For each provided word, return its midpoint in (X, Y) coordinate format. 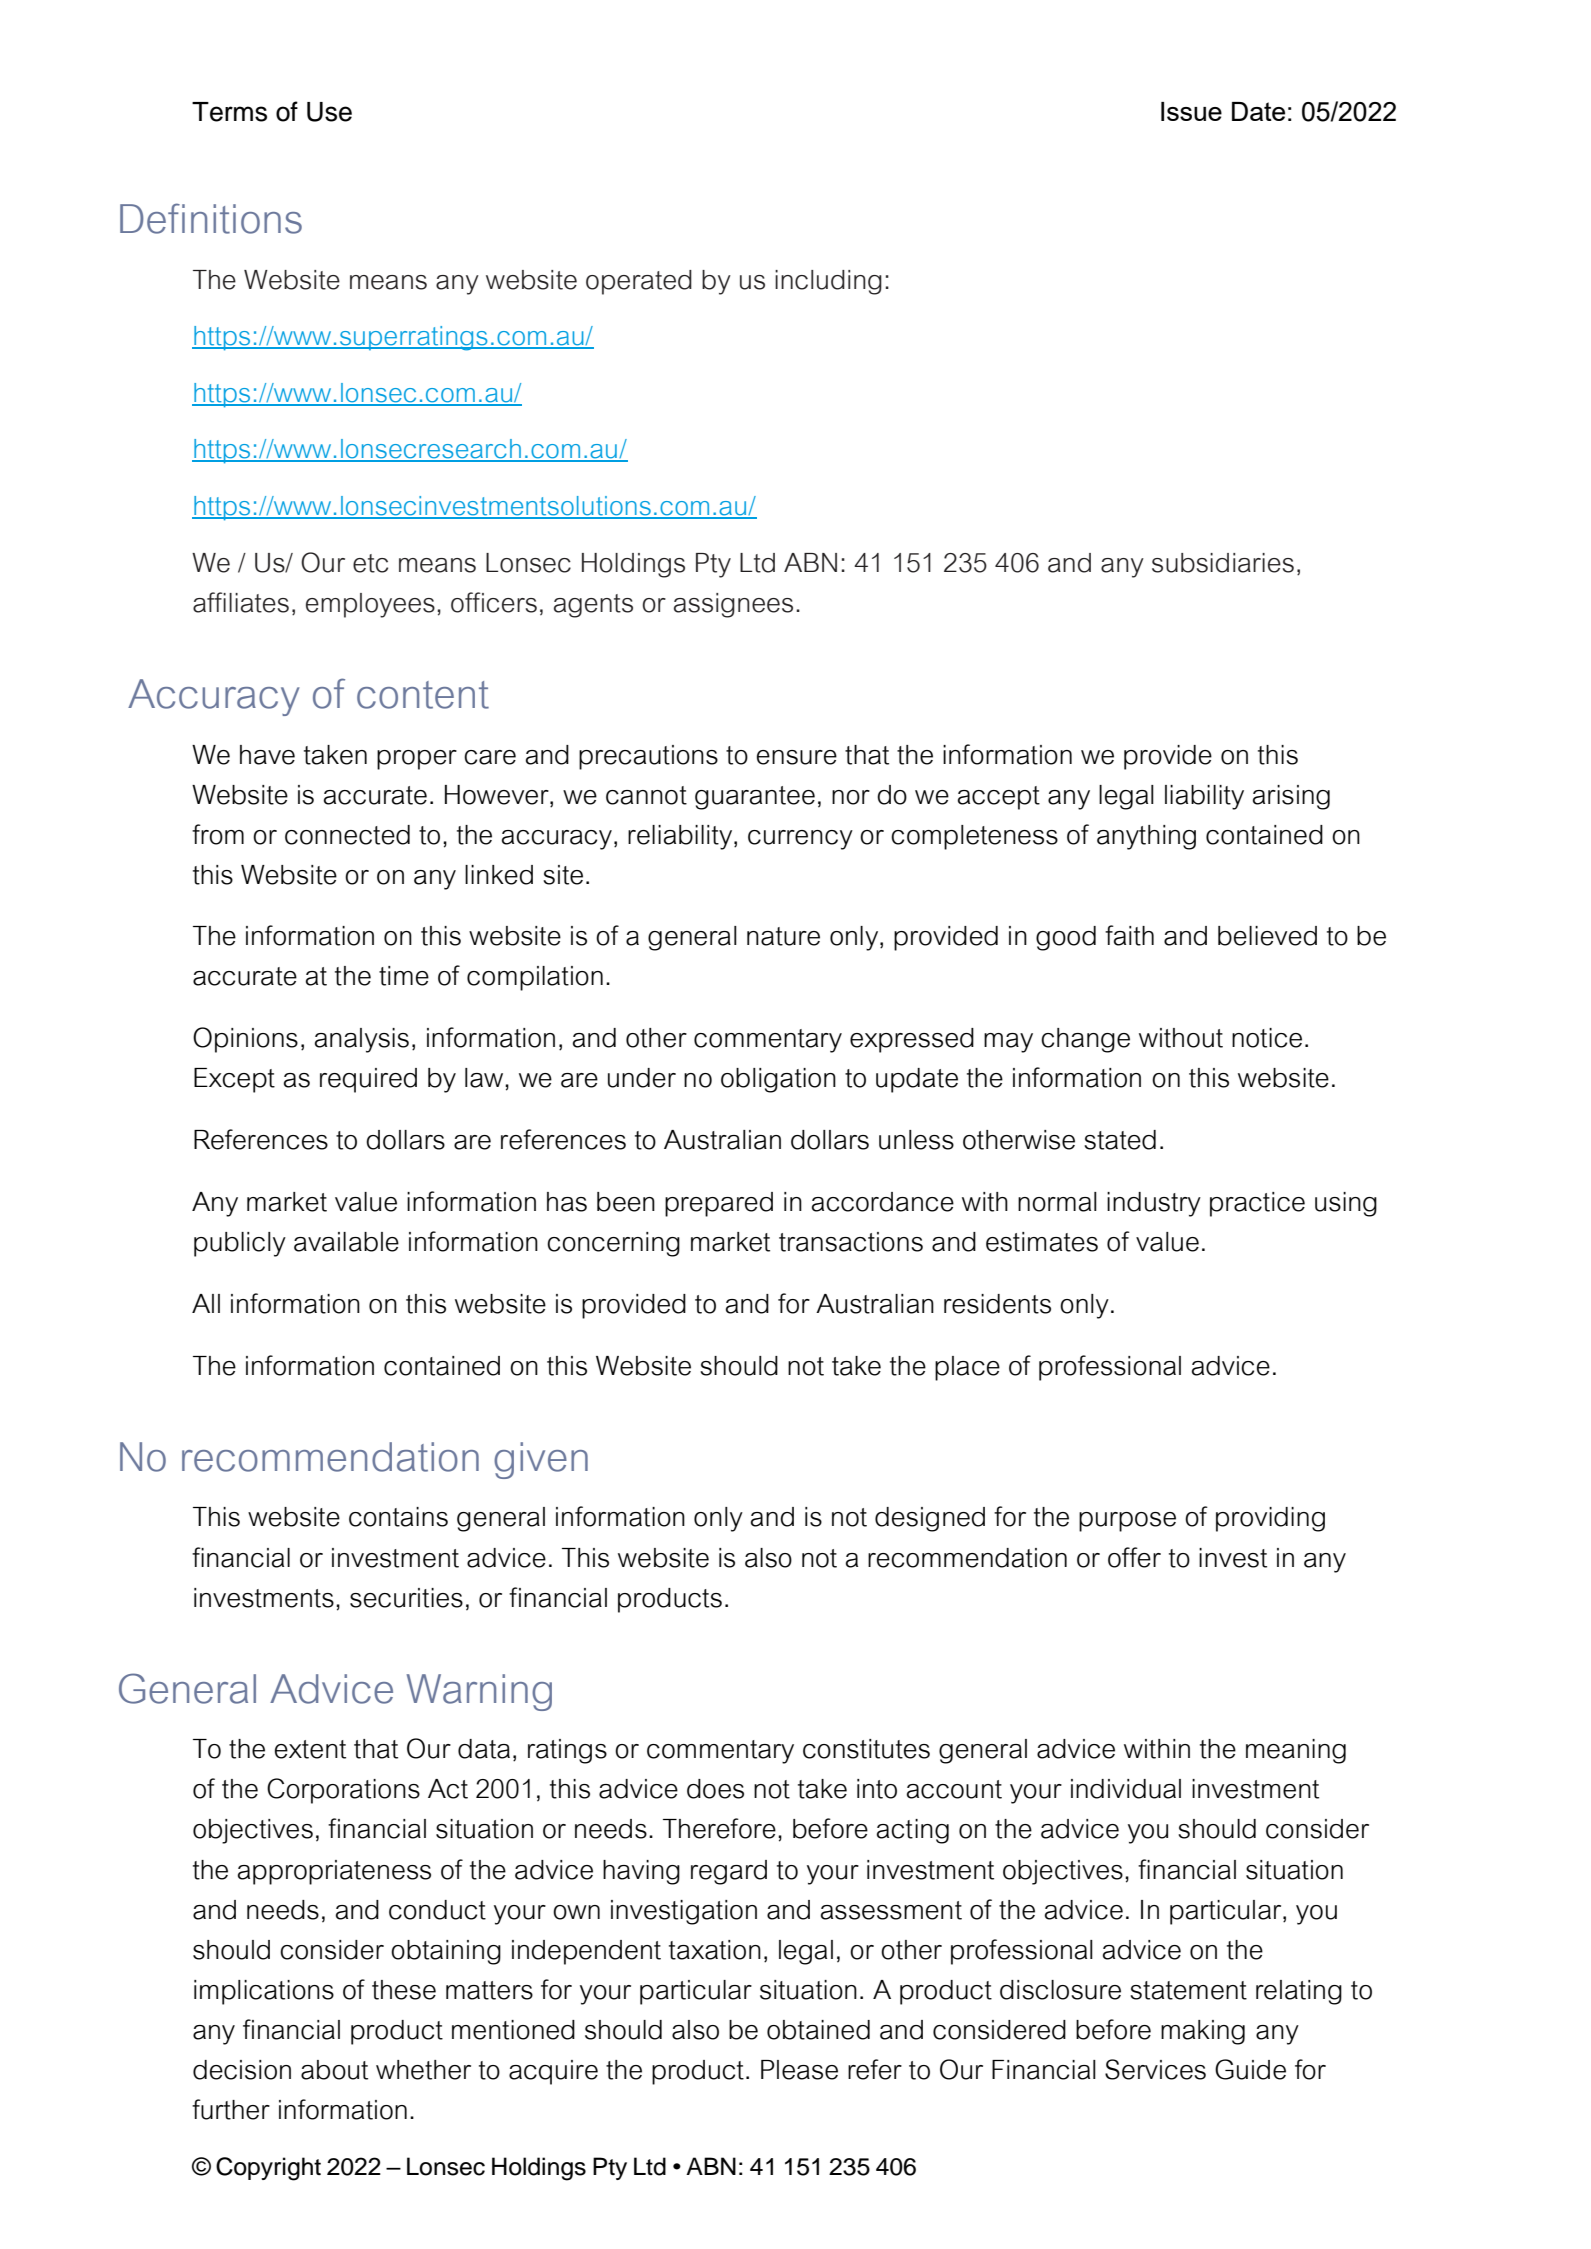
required (368, 1080)
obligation (778, 1080)
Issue (1191, 111)
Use (329, 112)
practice (1257, 1204)
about (334, 2070)
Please (799, 2070)
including (828, 282)
